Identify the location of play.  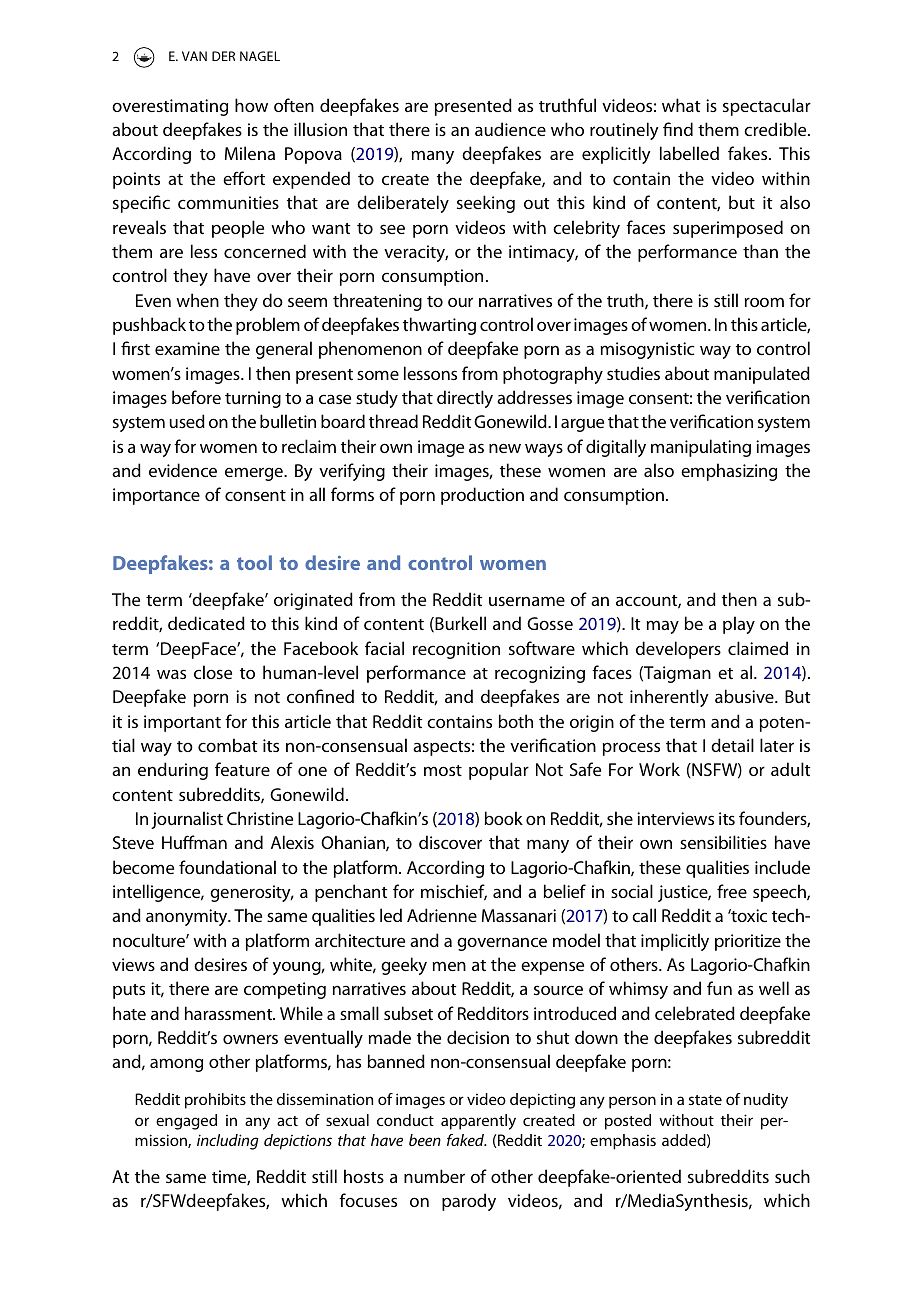
(739, 625).
